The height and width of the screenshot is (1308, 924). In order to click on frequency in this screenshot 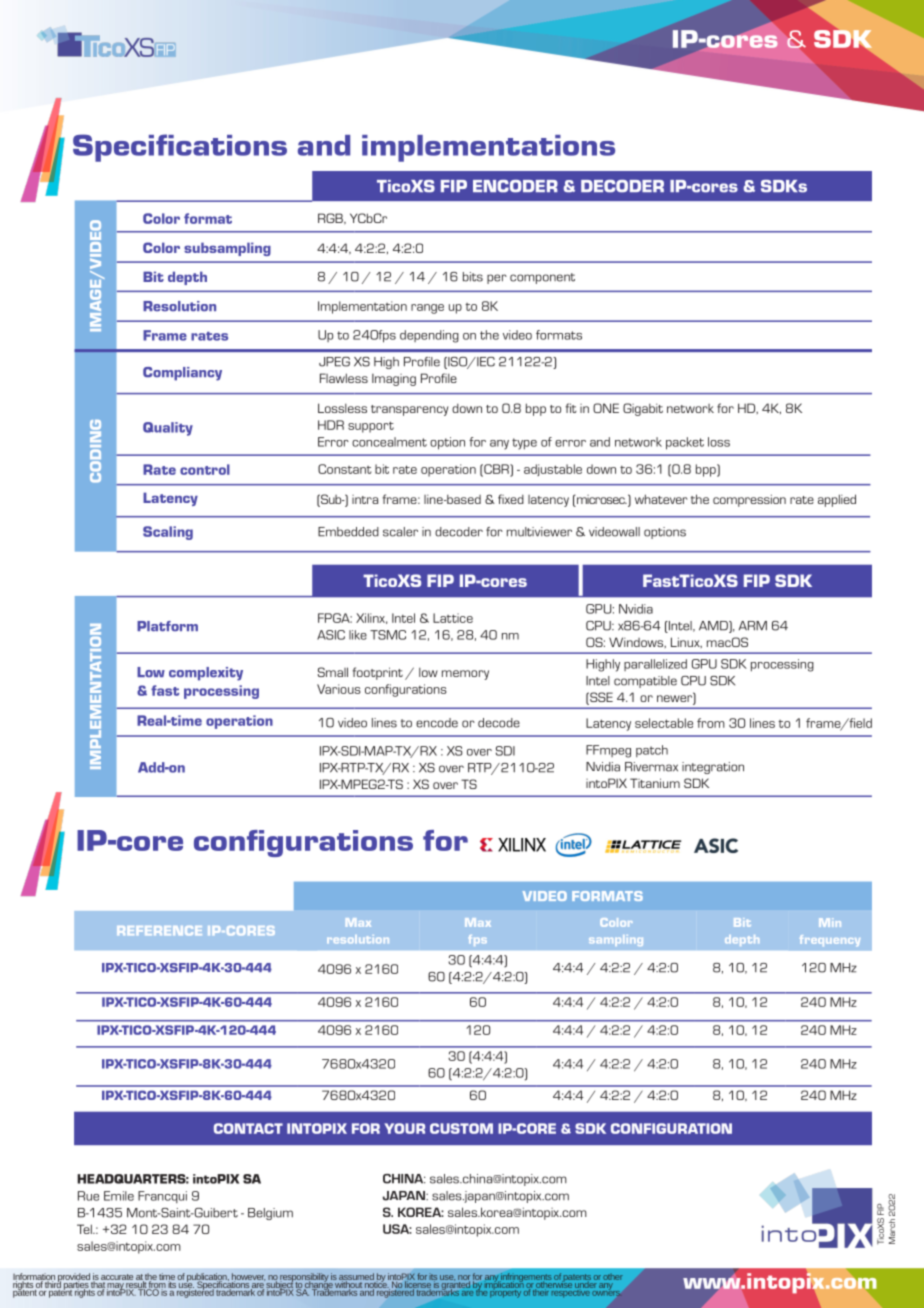, I will do `click(830, 940)`.
